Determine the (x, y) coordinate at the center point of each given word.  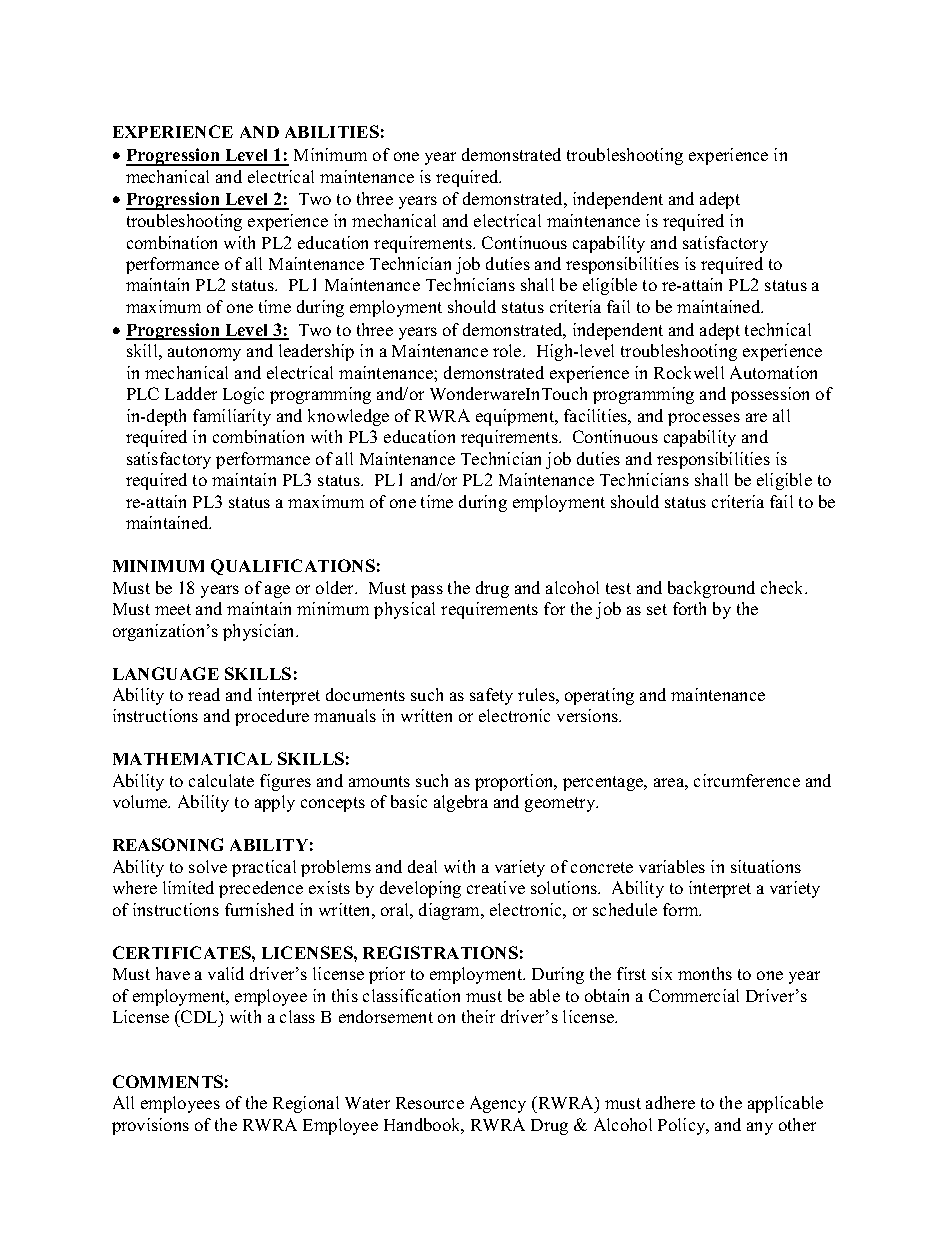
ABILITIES (332, 131)
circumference (747, 780)
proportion (515, 782)
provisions (150, 1126)
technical (778, 329)
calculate (221, 780)
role (508, 350)
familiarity (232, 417)
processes (704, 419)
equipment (516, 417)
